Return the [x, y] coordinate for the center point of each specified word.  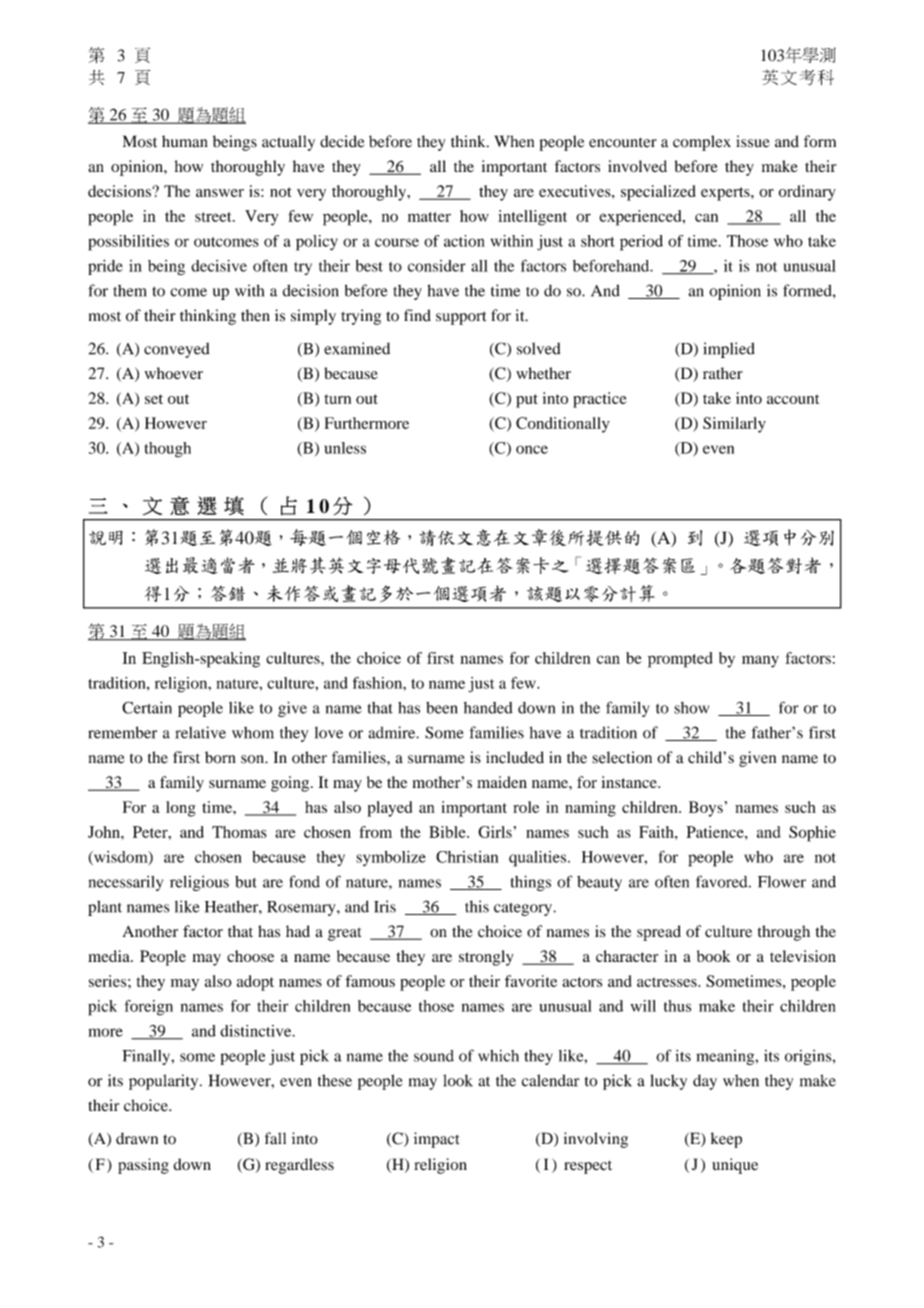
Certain [147, 707]
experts [726, 194]
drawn [137, 1138]
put [527, 401]
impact [437, 1140]
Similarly [734, 425]
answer [220, 193]
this [477, 906]
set [154, 399]
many [760, 661]
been [442, 708]
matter [429, 217]
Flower [782, 882]
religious [199, 883]
